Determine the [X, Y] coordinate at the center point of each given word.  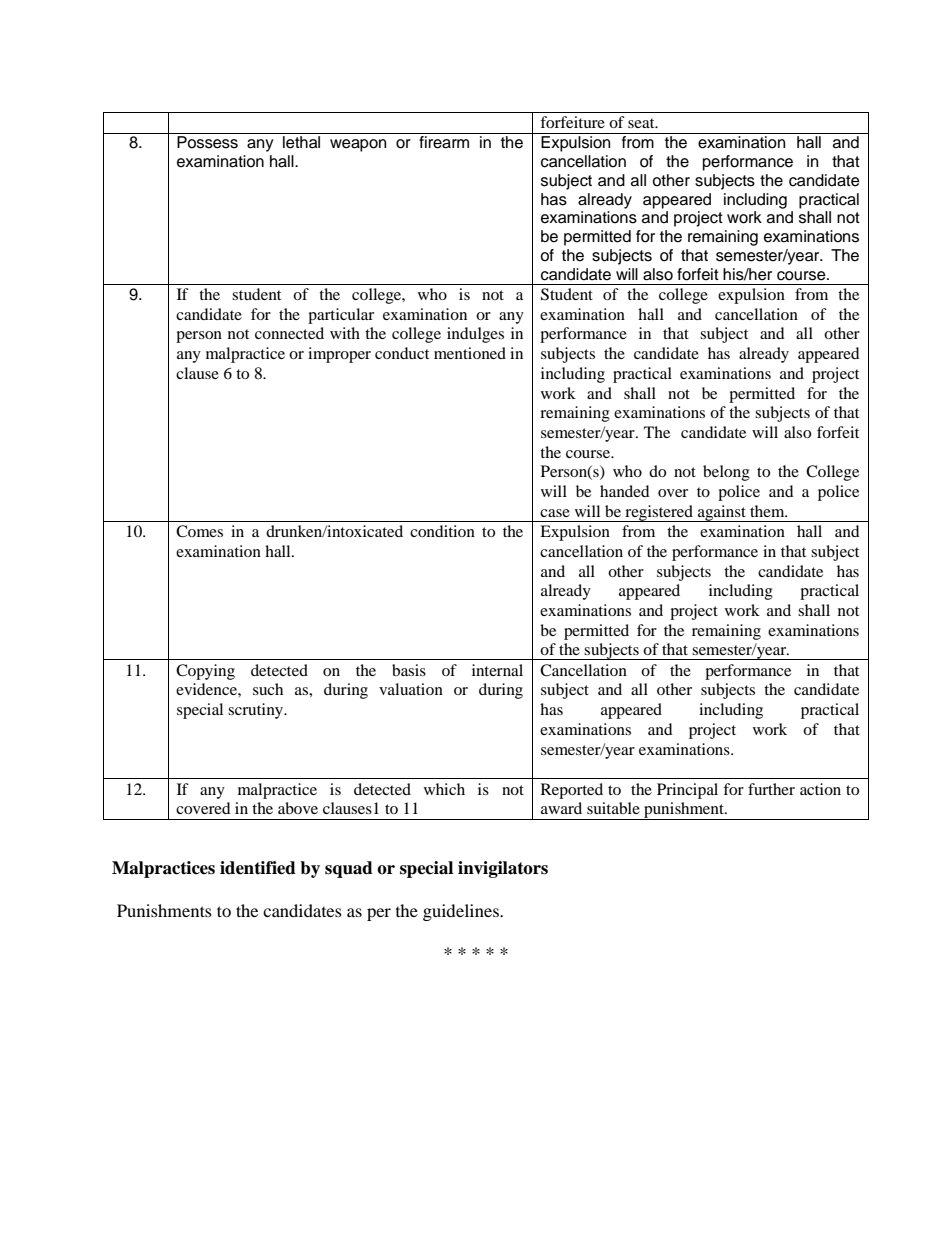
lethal [301, 142]
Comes [199, 531]
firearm [444, 142]
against [722, 513]
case [555, 513]
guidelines [462, 912]
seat [642, 123]
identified [258, 868]
